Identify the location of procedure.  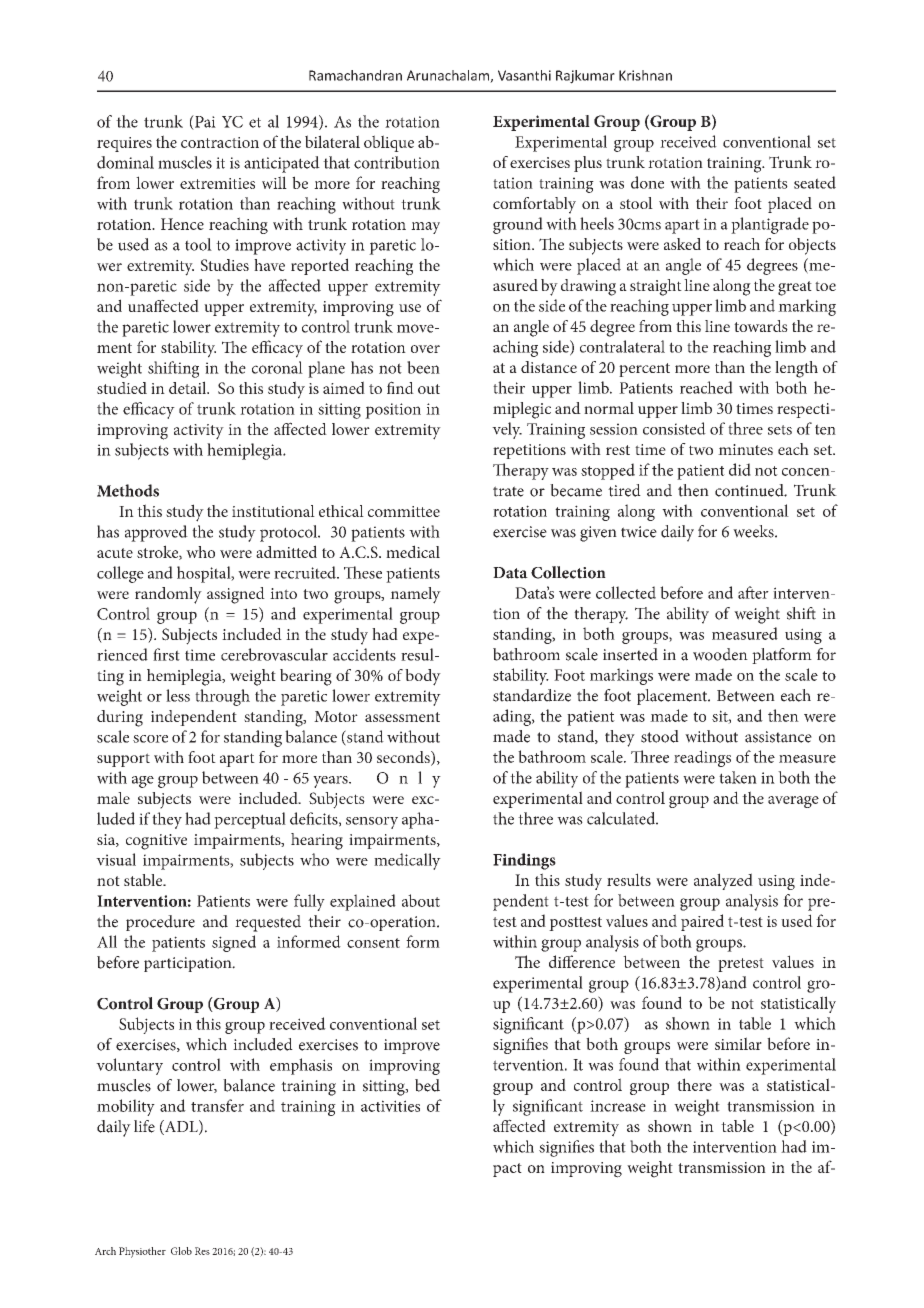
(160, 923).
